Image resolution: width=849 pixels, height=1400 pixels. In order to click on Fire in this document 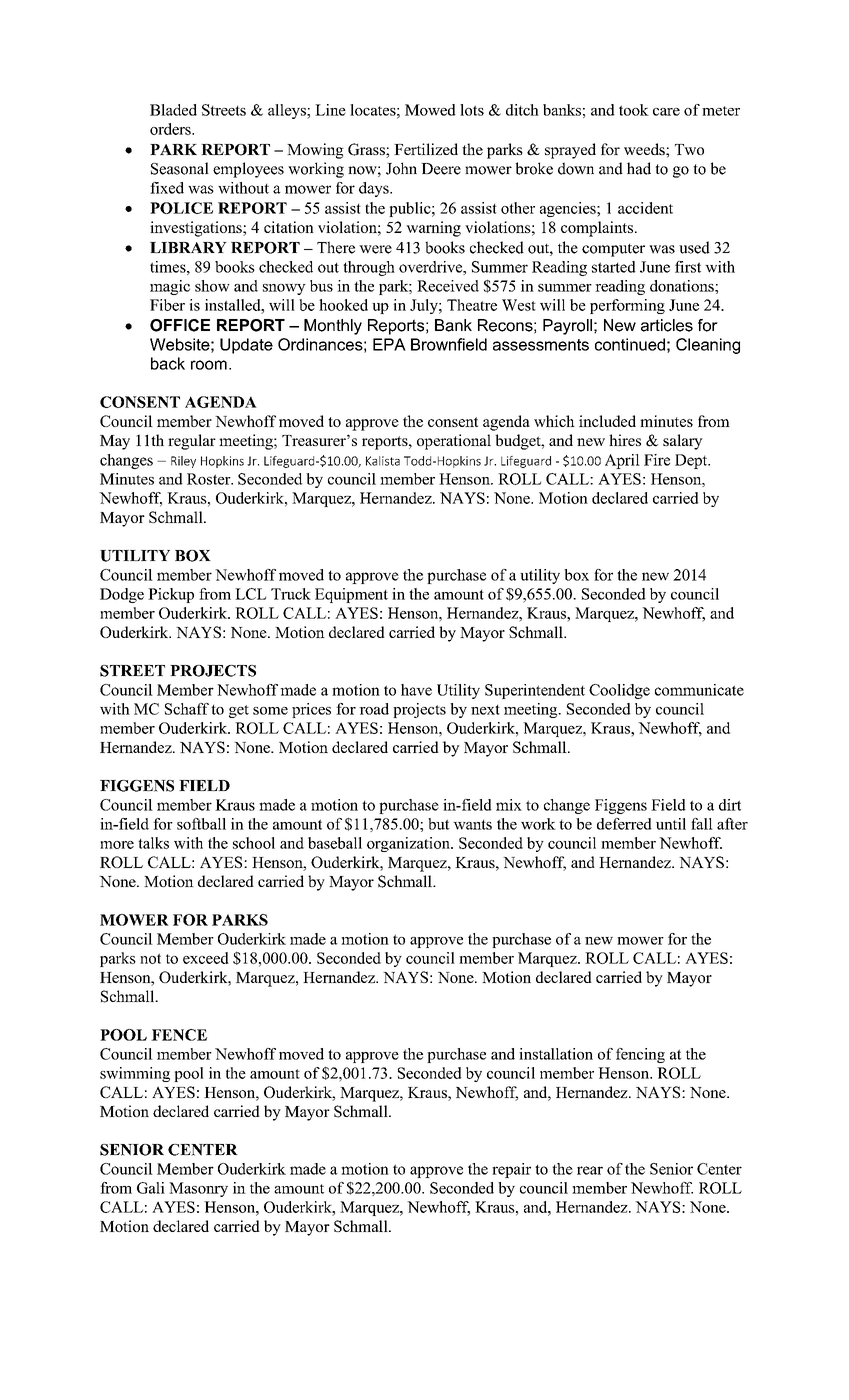, I will do `click(657, 460)`.
